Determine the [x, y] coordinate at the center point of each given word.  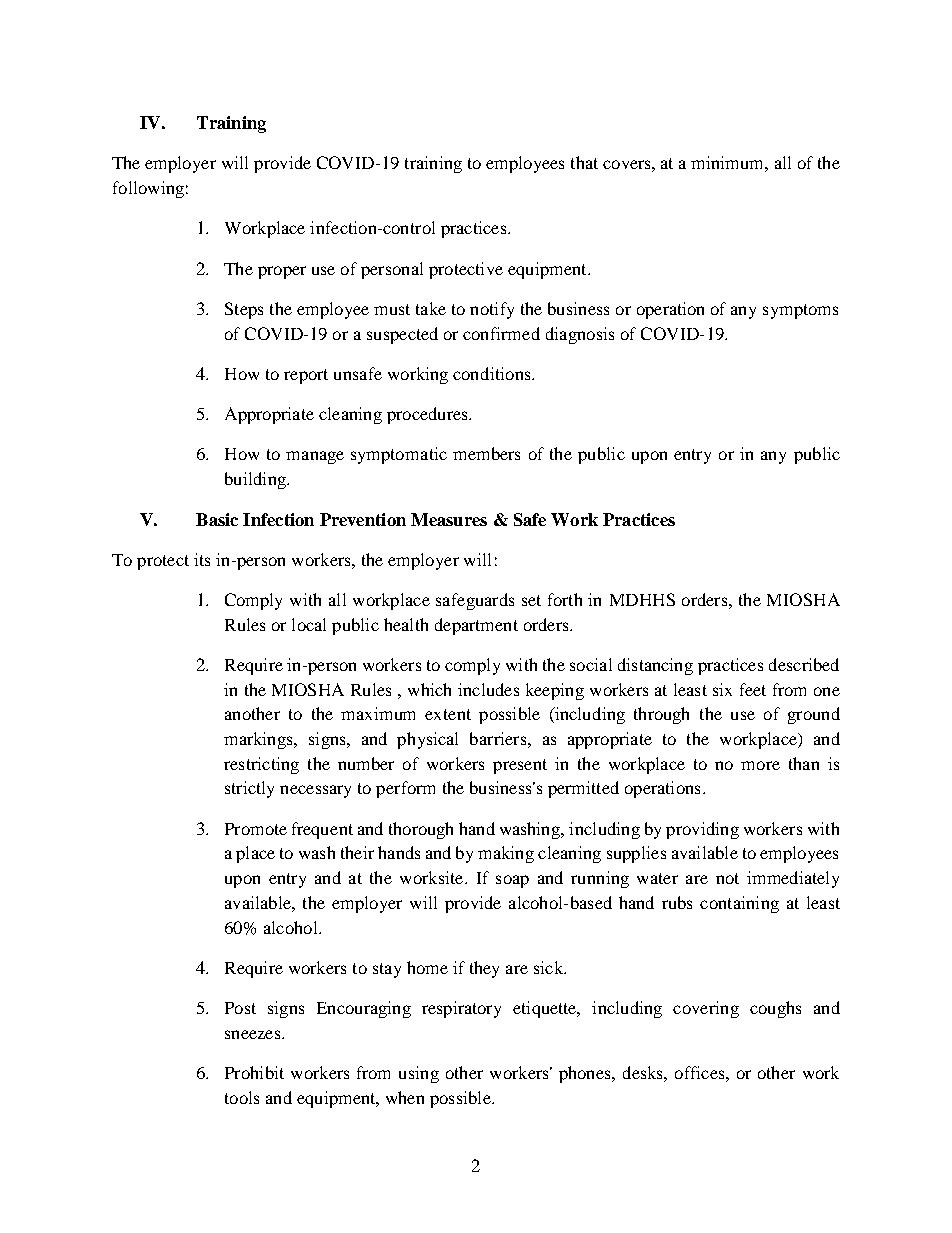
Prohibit [254, 1072]
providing [702, 830]
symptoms [800, 311]
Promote [256, 829]
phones [586, 1074]
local [309, 624]
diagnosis [580, 335]
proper [282, 272]
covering [706, 1009]
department [476, 626]
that [584, 162]
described [804, 664]
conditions [493, 373]
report [306, 376]
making [506, 854]
